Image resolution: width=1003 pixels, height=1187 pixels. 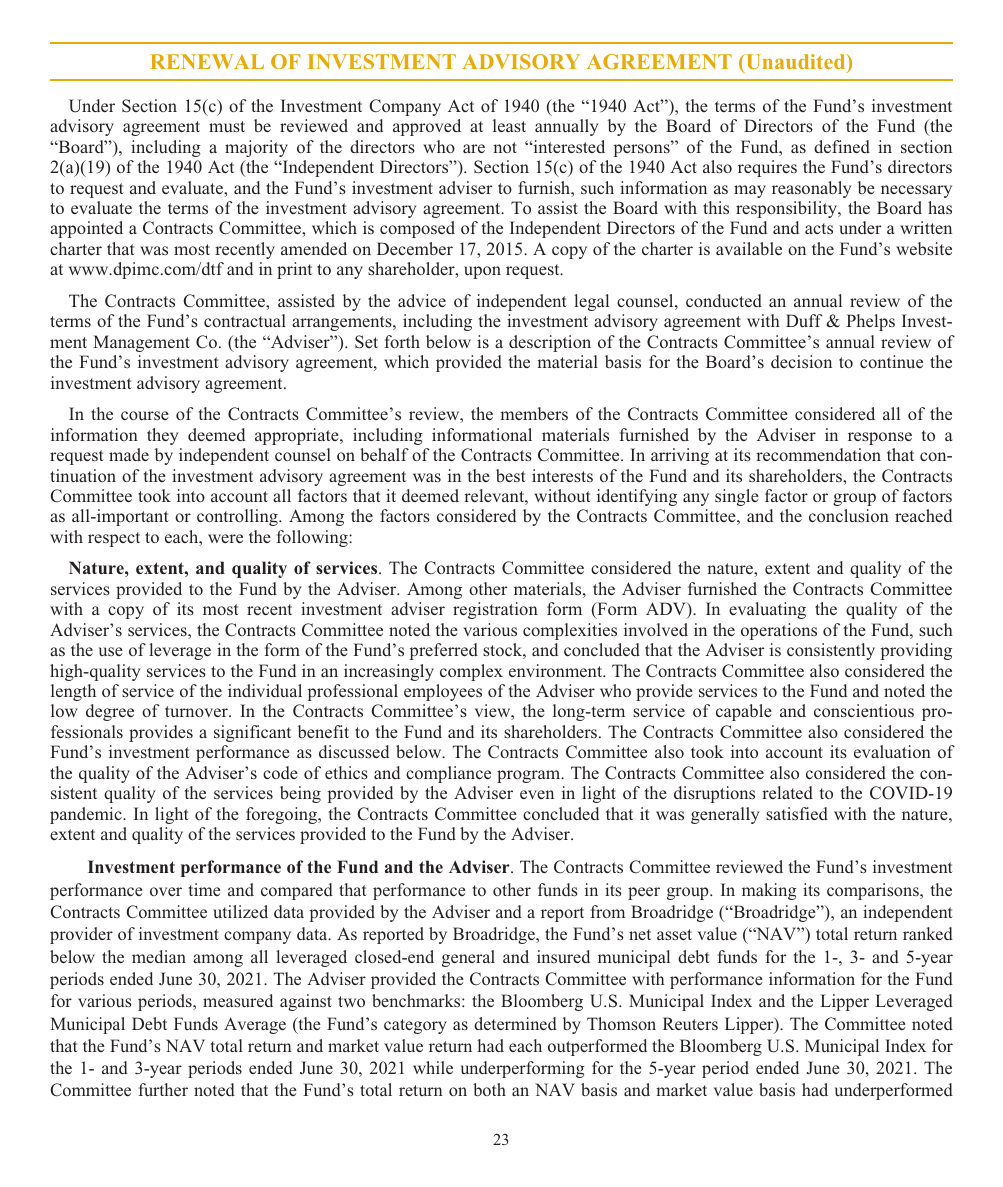 I want to click on defined, so click(x=842, y=146).
